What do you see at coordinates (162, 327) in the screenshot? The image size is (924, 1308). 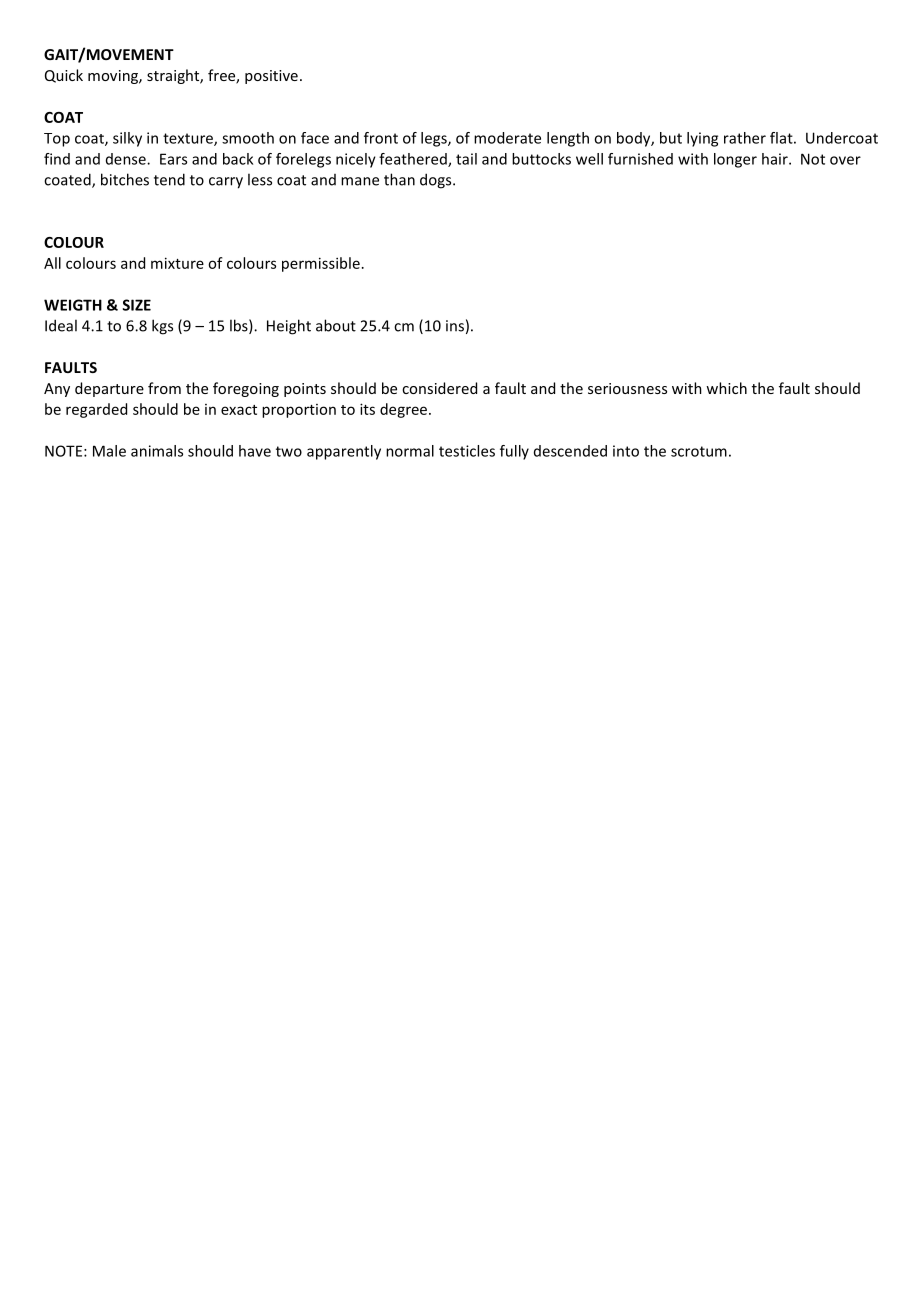 I see `kgs` at bounding box center [162, 327].
